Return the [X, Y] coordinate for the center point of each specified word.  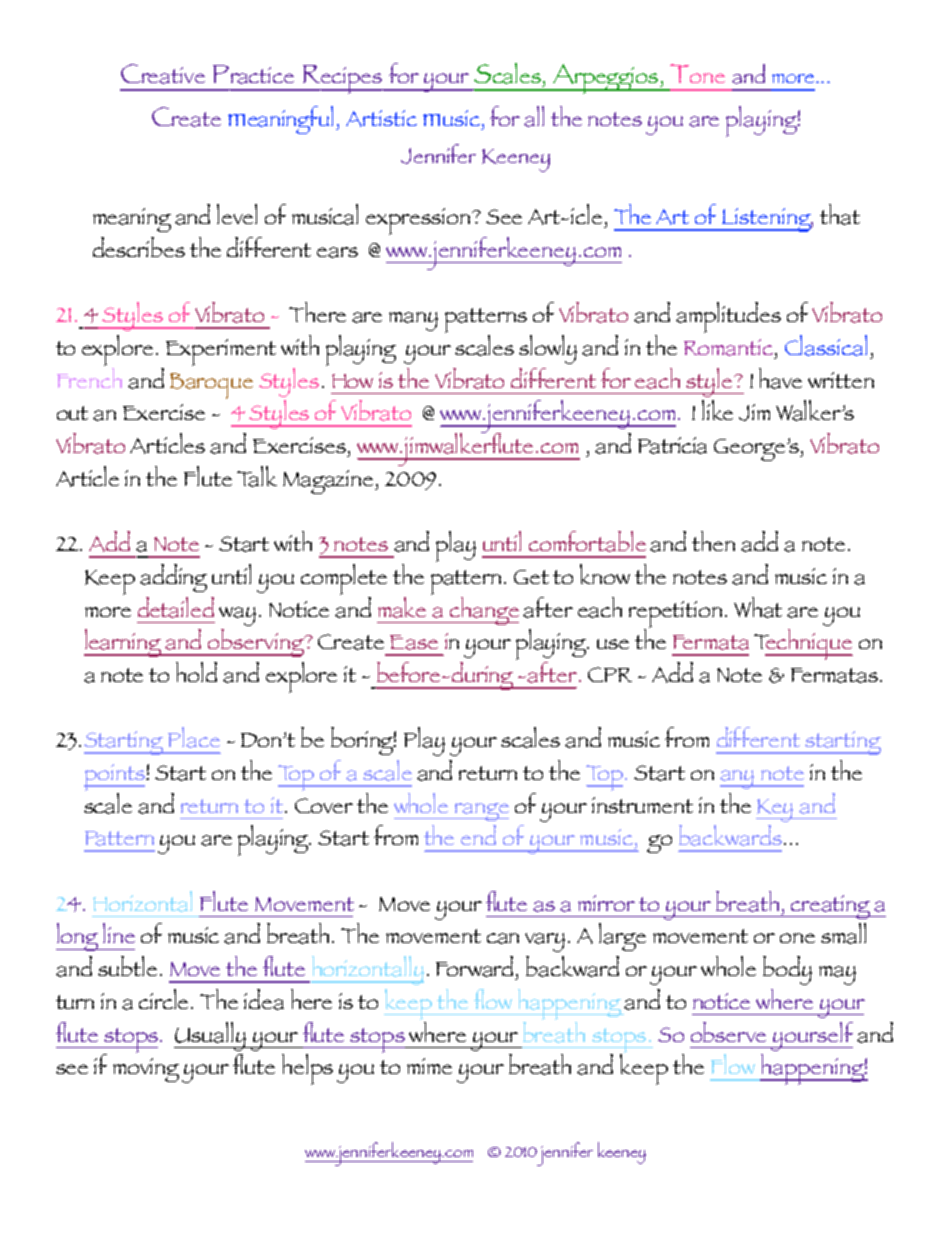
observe [728, 1032]
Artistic [381, 118]
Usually [211, 1036]
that [840, 214]
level [237, 214]
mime [429, 1066]
